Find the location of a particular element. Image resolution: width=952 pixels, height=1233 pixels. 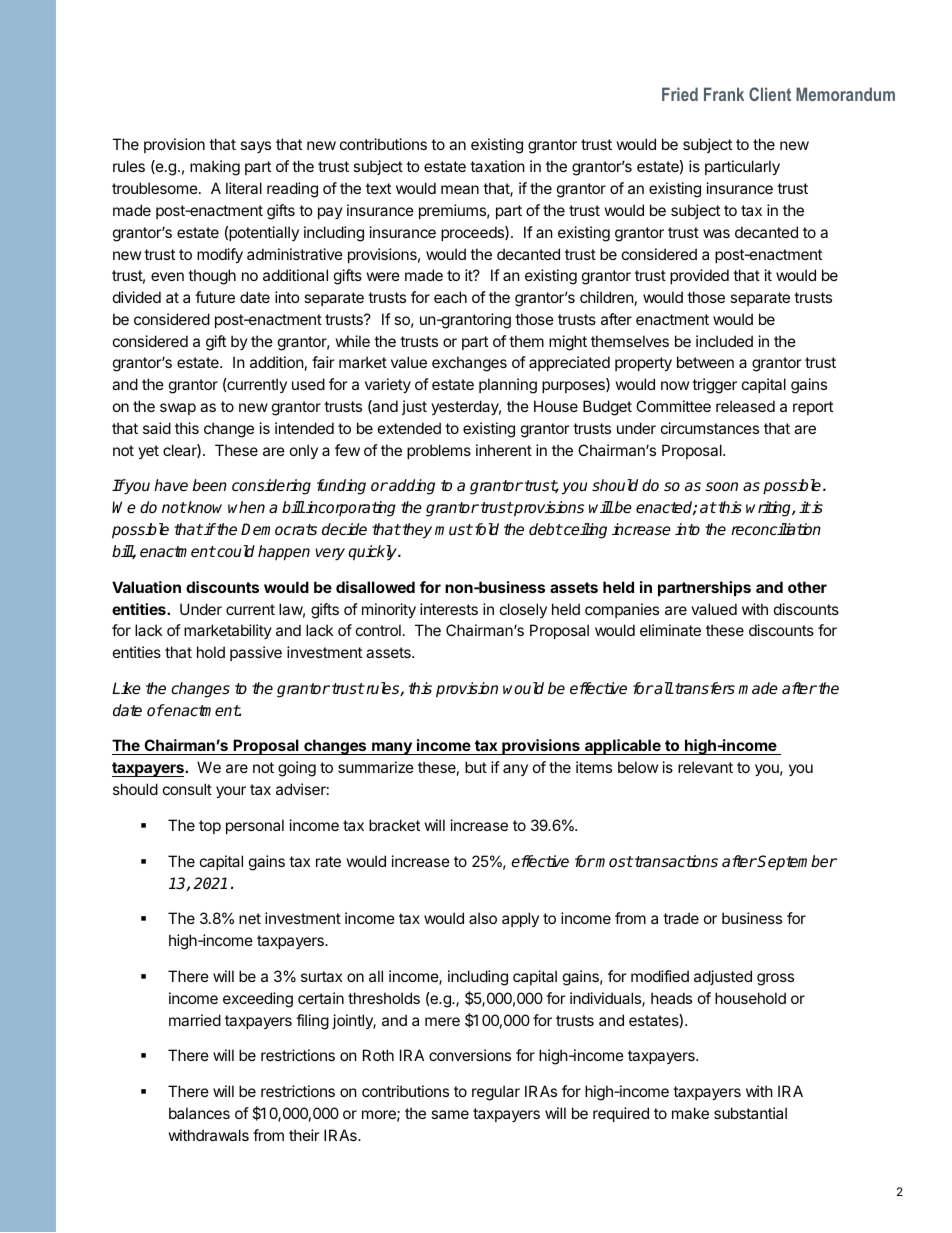

substantial is located at coordinates (750, 1113).
